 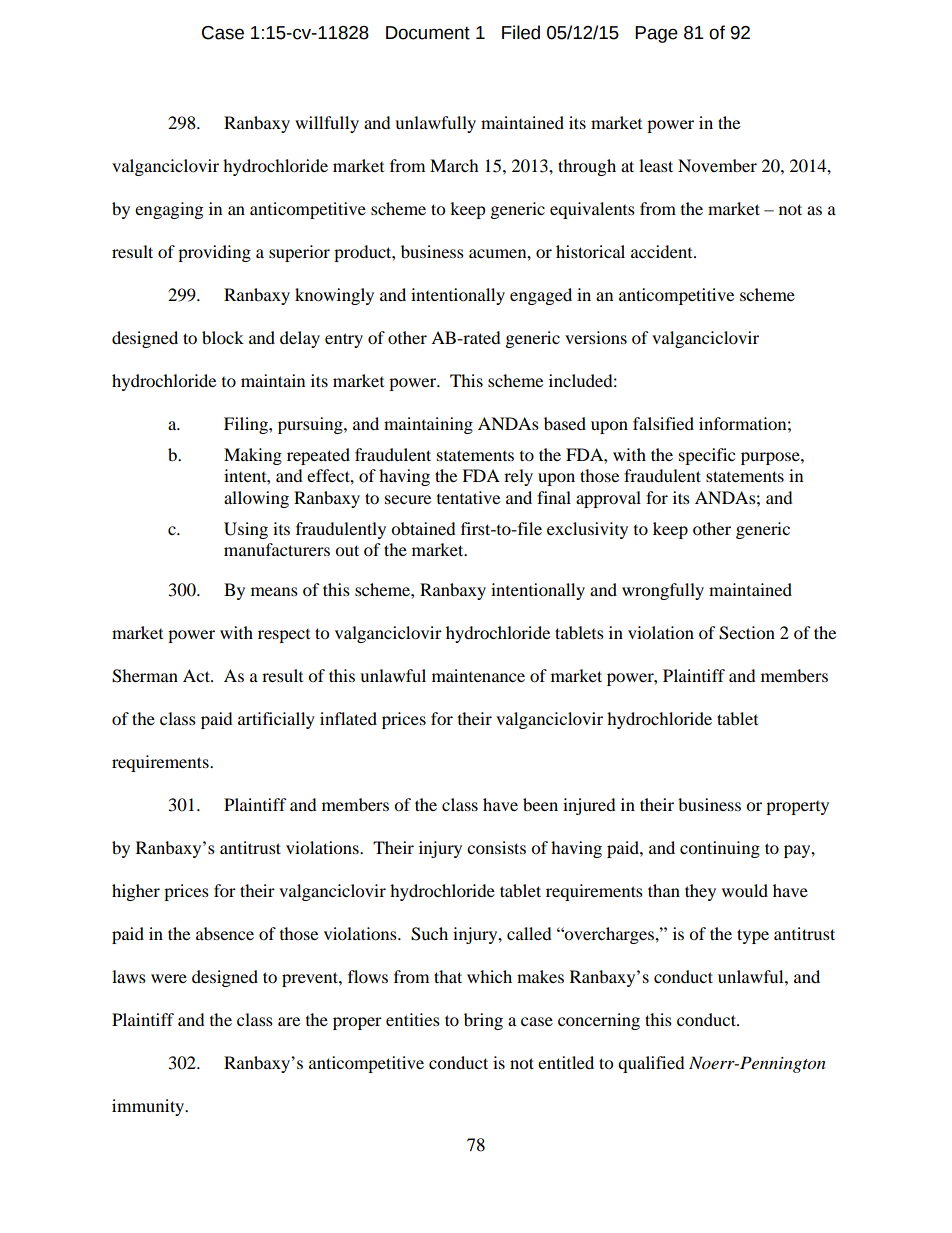 I want to click on willfully, so click(x=327, y=124).
